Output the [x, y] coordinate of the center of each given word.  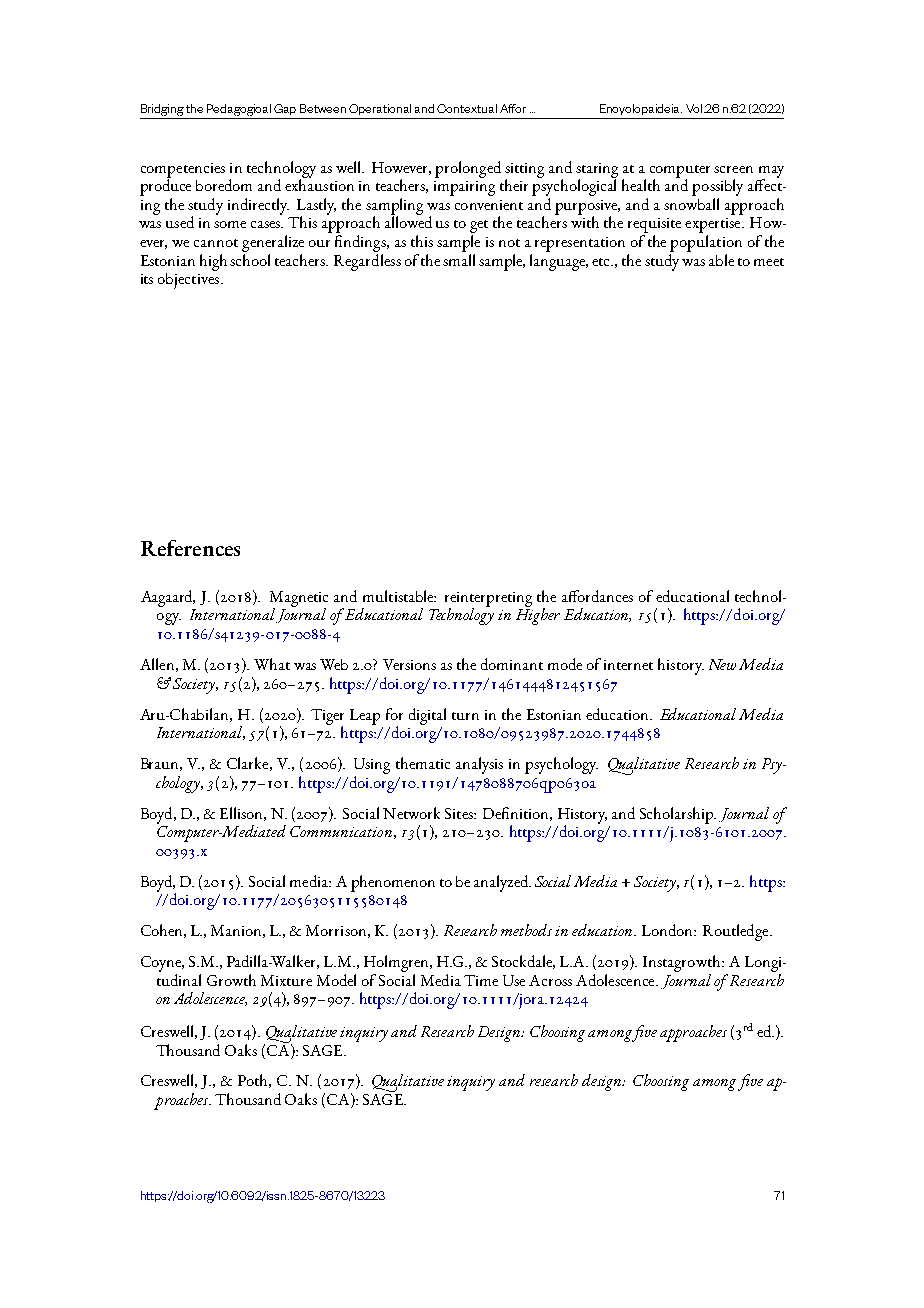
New [722, 664]
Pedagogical [239, 110]
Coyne [162, 964]
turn [465, 716]
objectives [188, 279]
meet [769, 262]
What [272, 664]
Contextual [467, 108]
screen [733, 169]
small [459, 258]
